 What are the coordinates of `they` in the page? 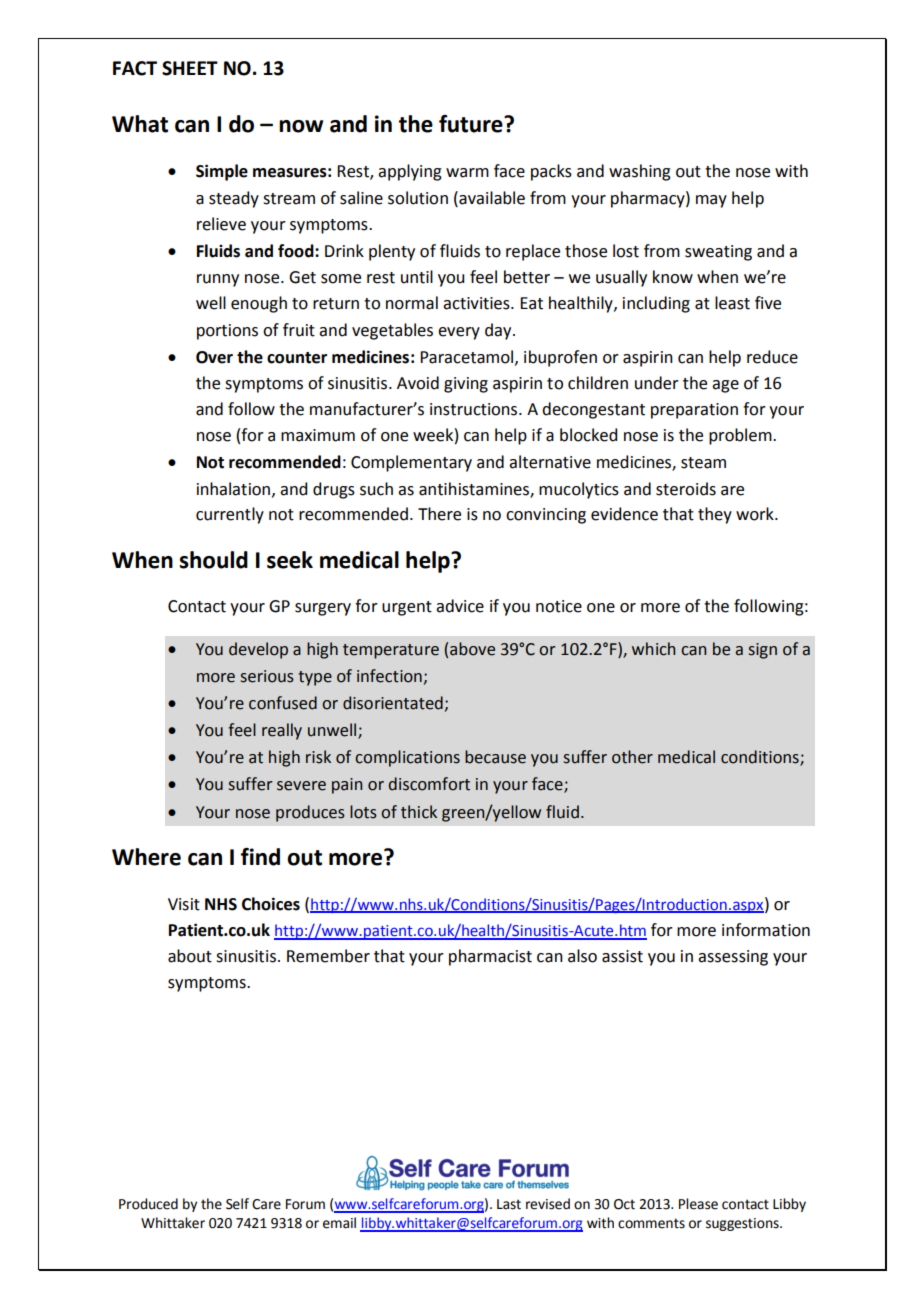 It's located at (715, 515).
